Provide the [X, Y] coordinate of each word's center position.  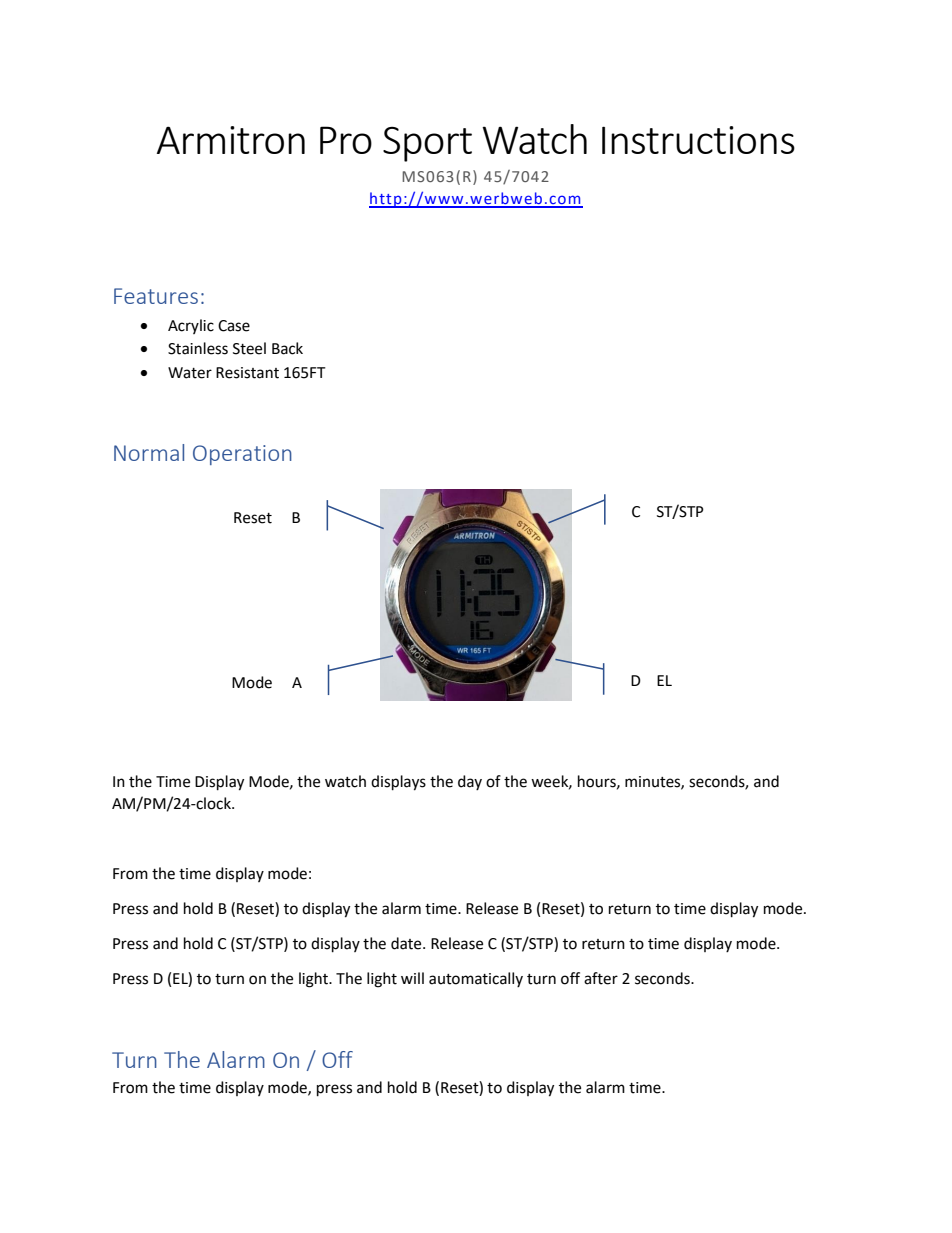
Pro [346, 140]
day [470, 782]
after [601, 978]
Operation [242, 455]
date [407, 943]
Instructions [698, 140]
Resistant [247, 373]
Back [287, 348]
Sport [427, 144]
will [412, 978]
